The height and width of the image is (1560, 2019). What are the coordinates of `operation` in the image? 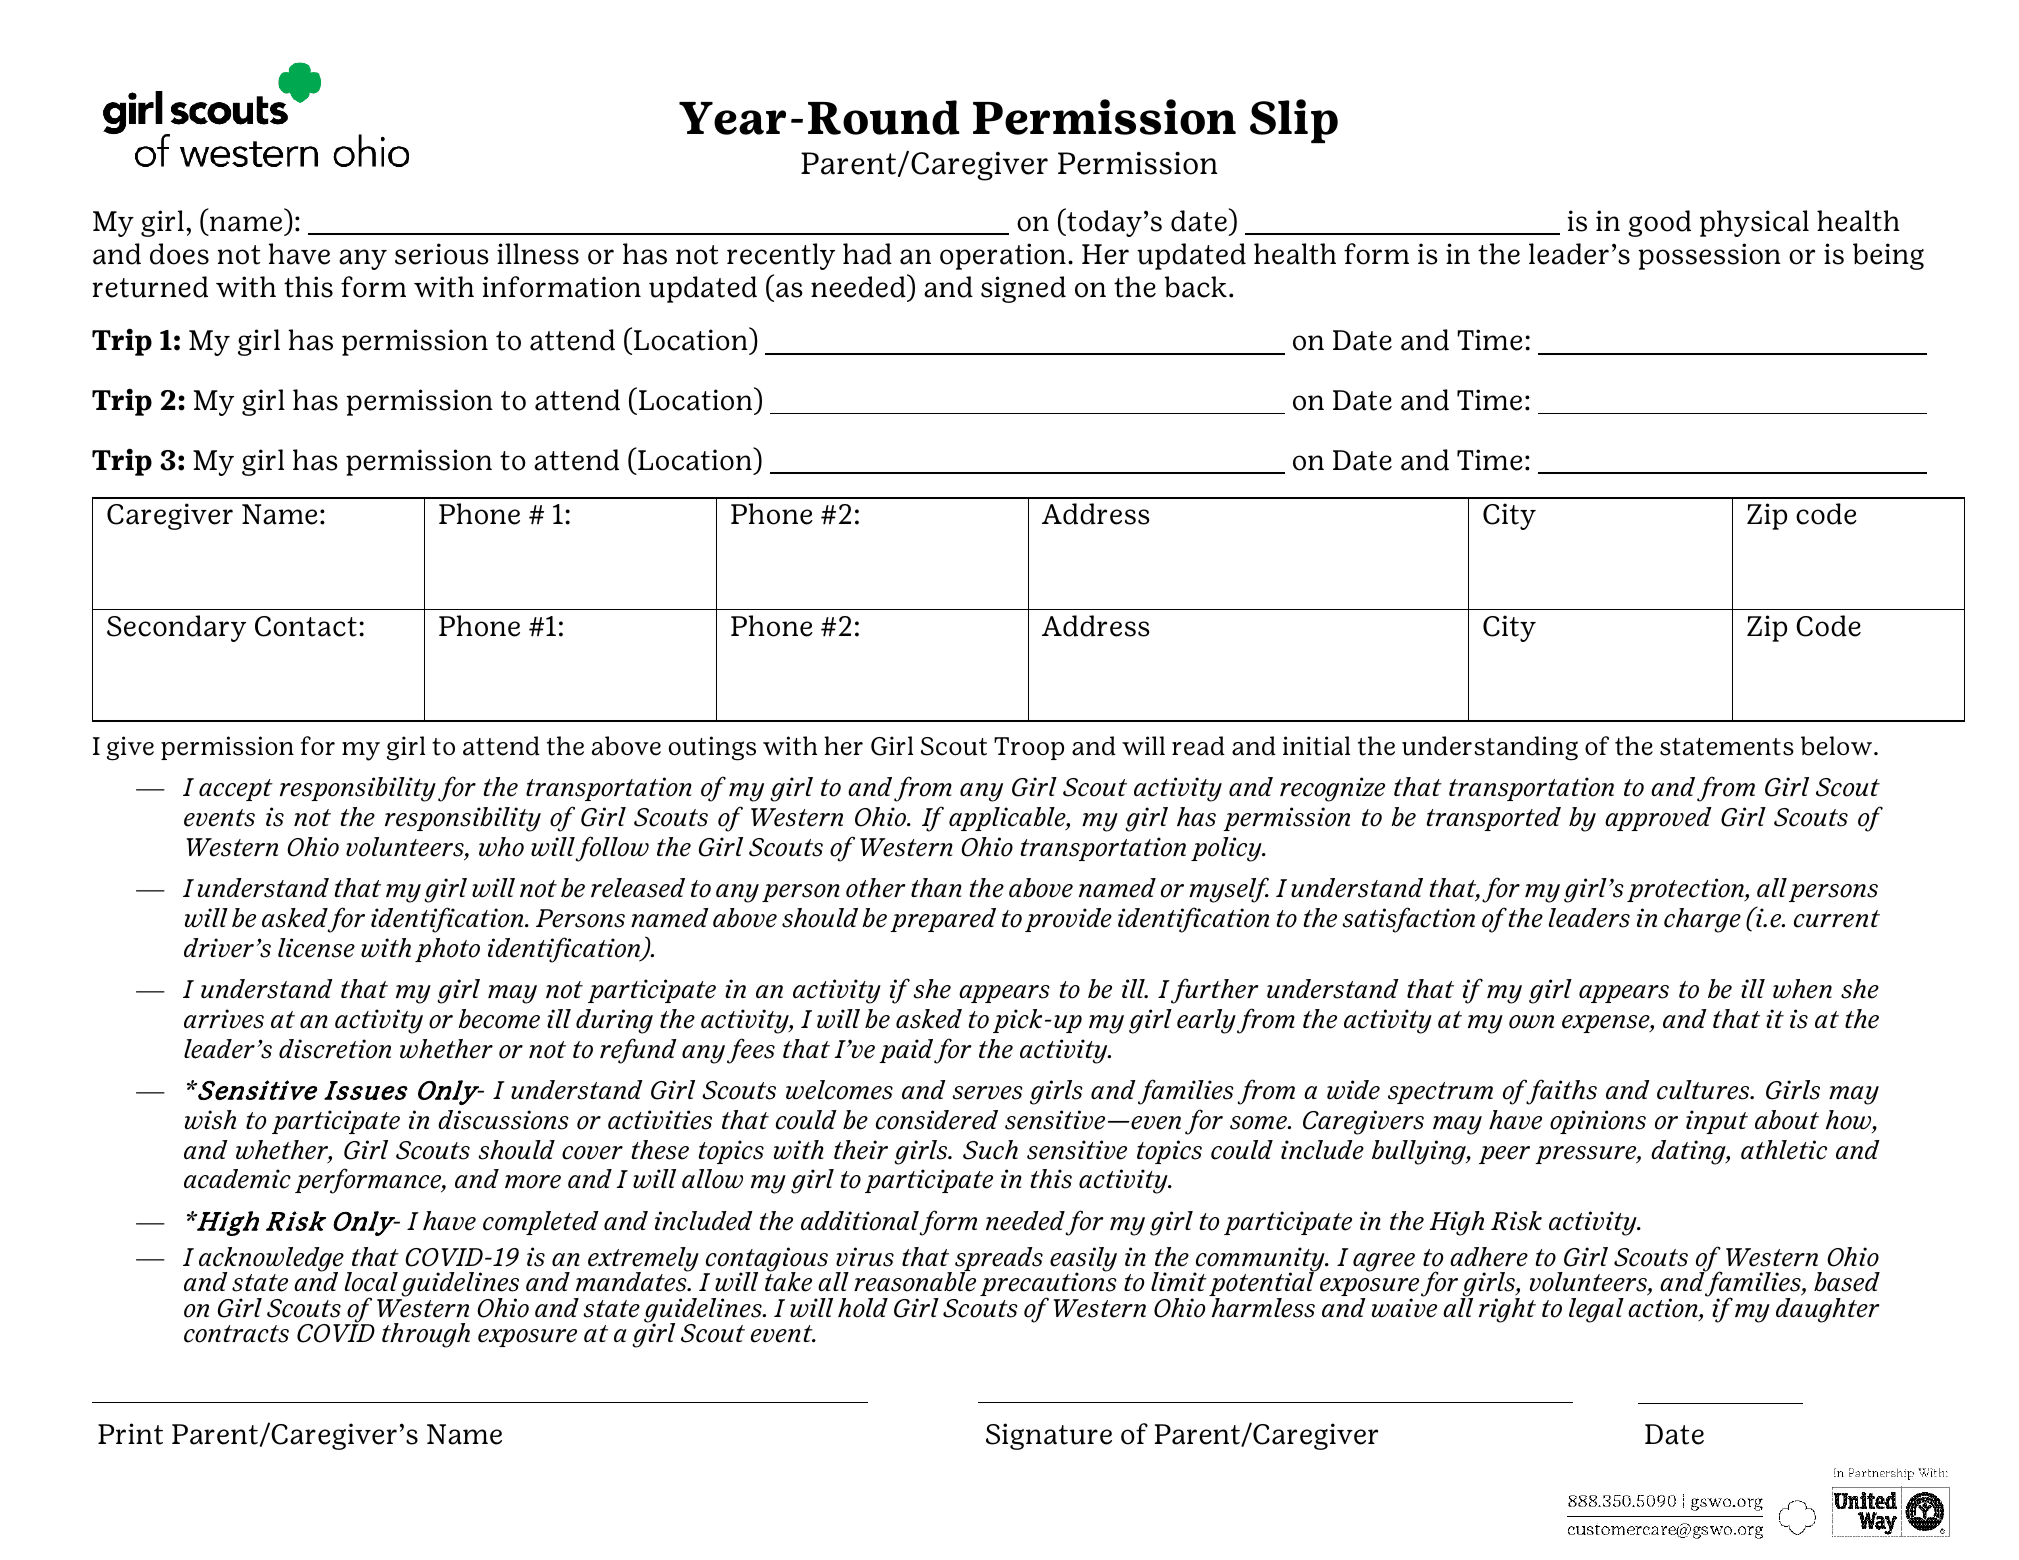 It's located at (1003, 256).
